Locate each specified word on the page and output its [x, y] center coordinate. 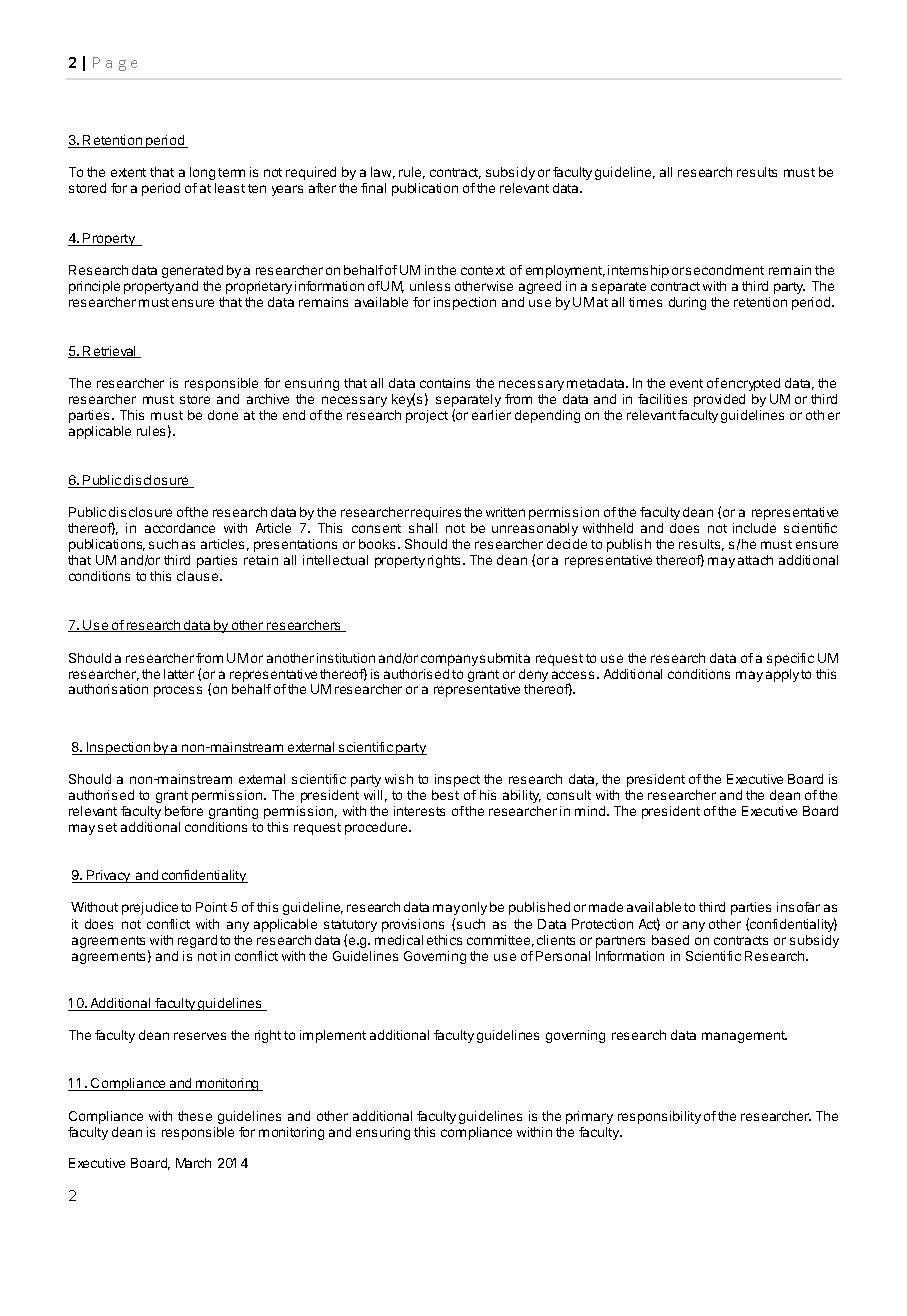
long [202, 173]
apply [782, 675]
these [195, 1116]
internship [638, 271]
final [373, 188]
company [449, 660]
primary [589, 1117]
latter [179, 674]
